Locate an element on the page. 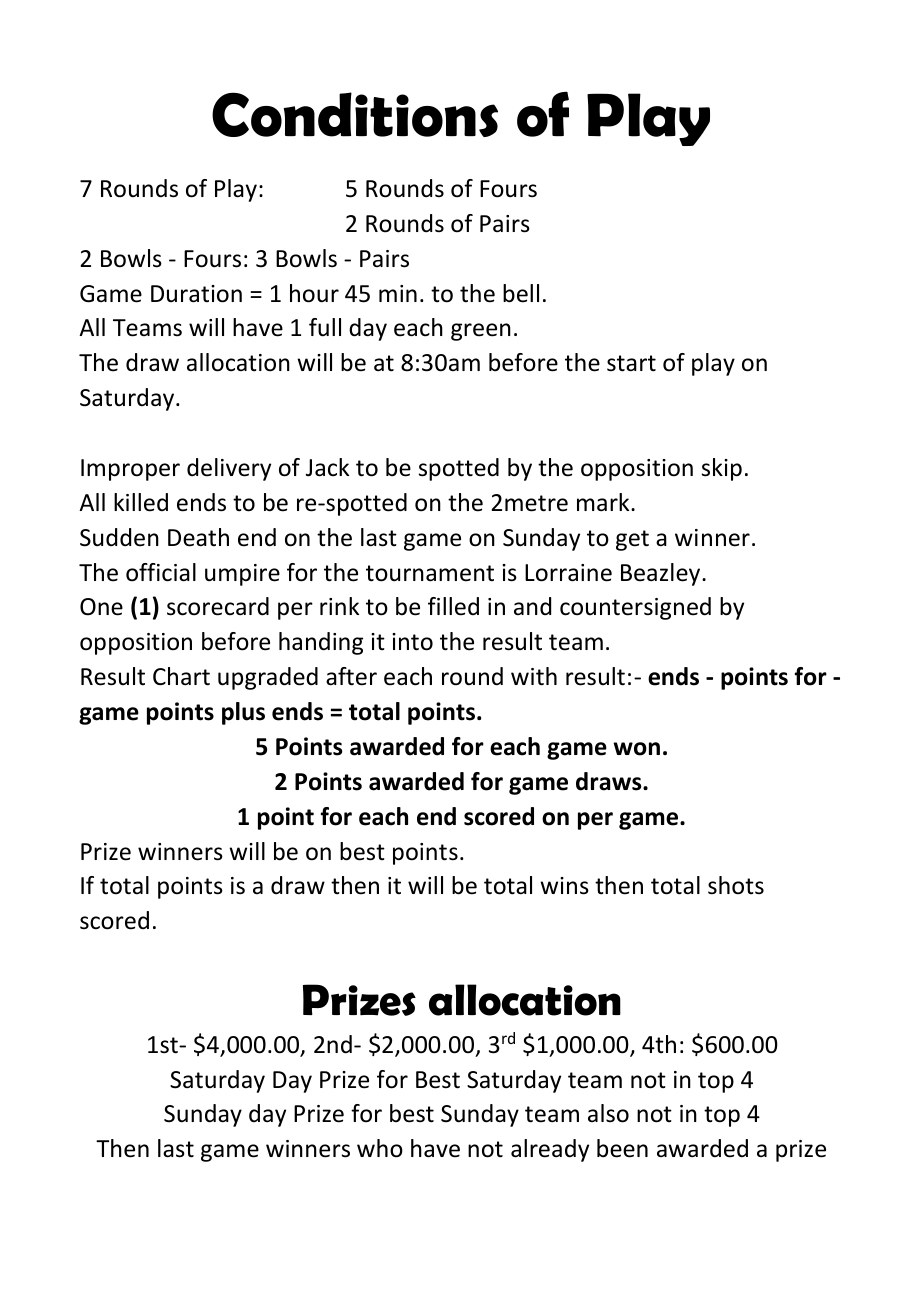 This document has height=1313, width=924. shots is located at coordinates (736, 885).
